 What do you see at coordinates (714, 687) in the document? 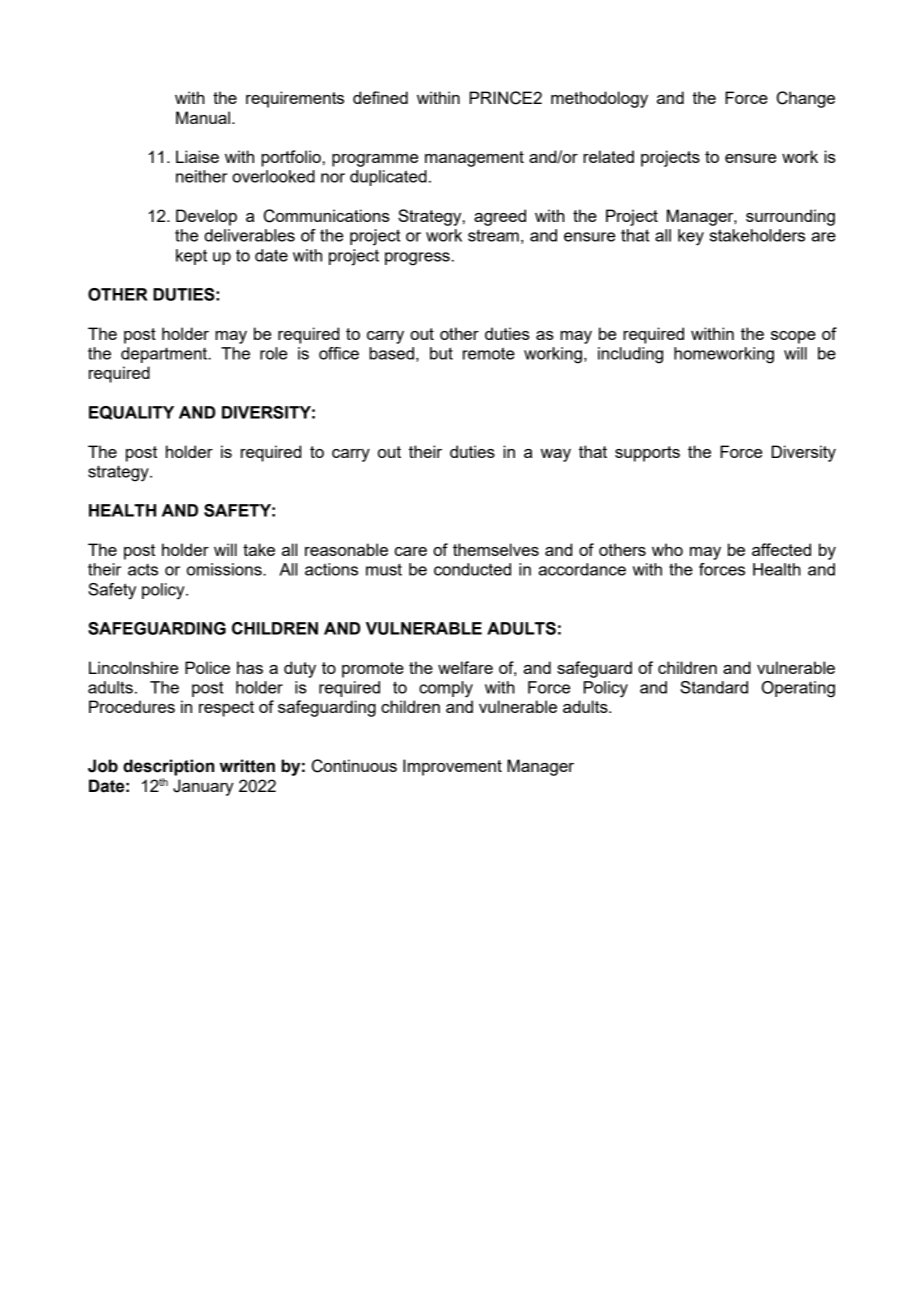
I see `Standard` at bounding box center [714, 687].
